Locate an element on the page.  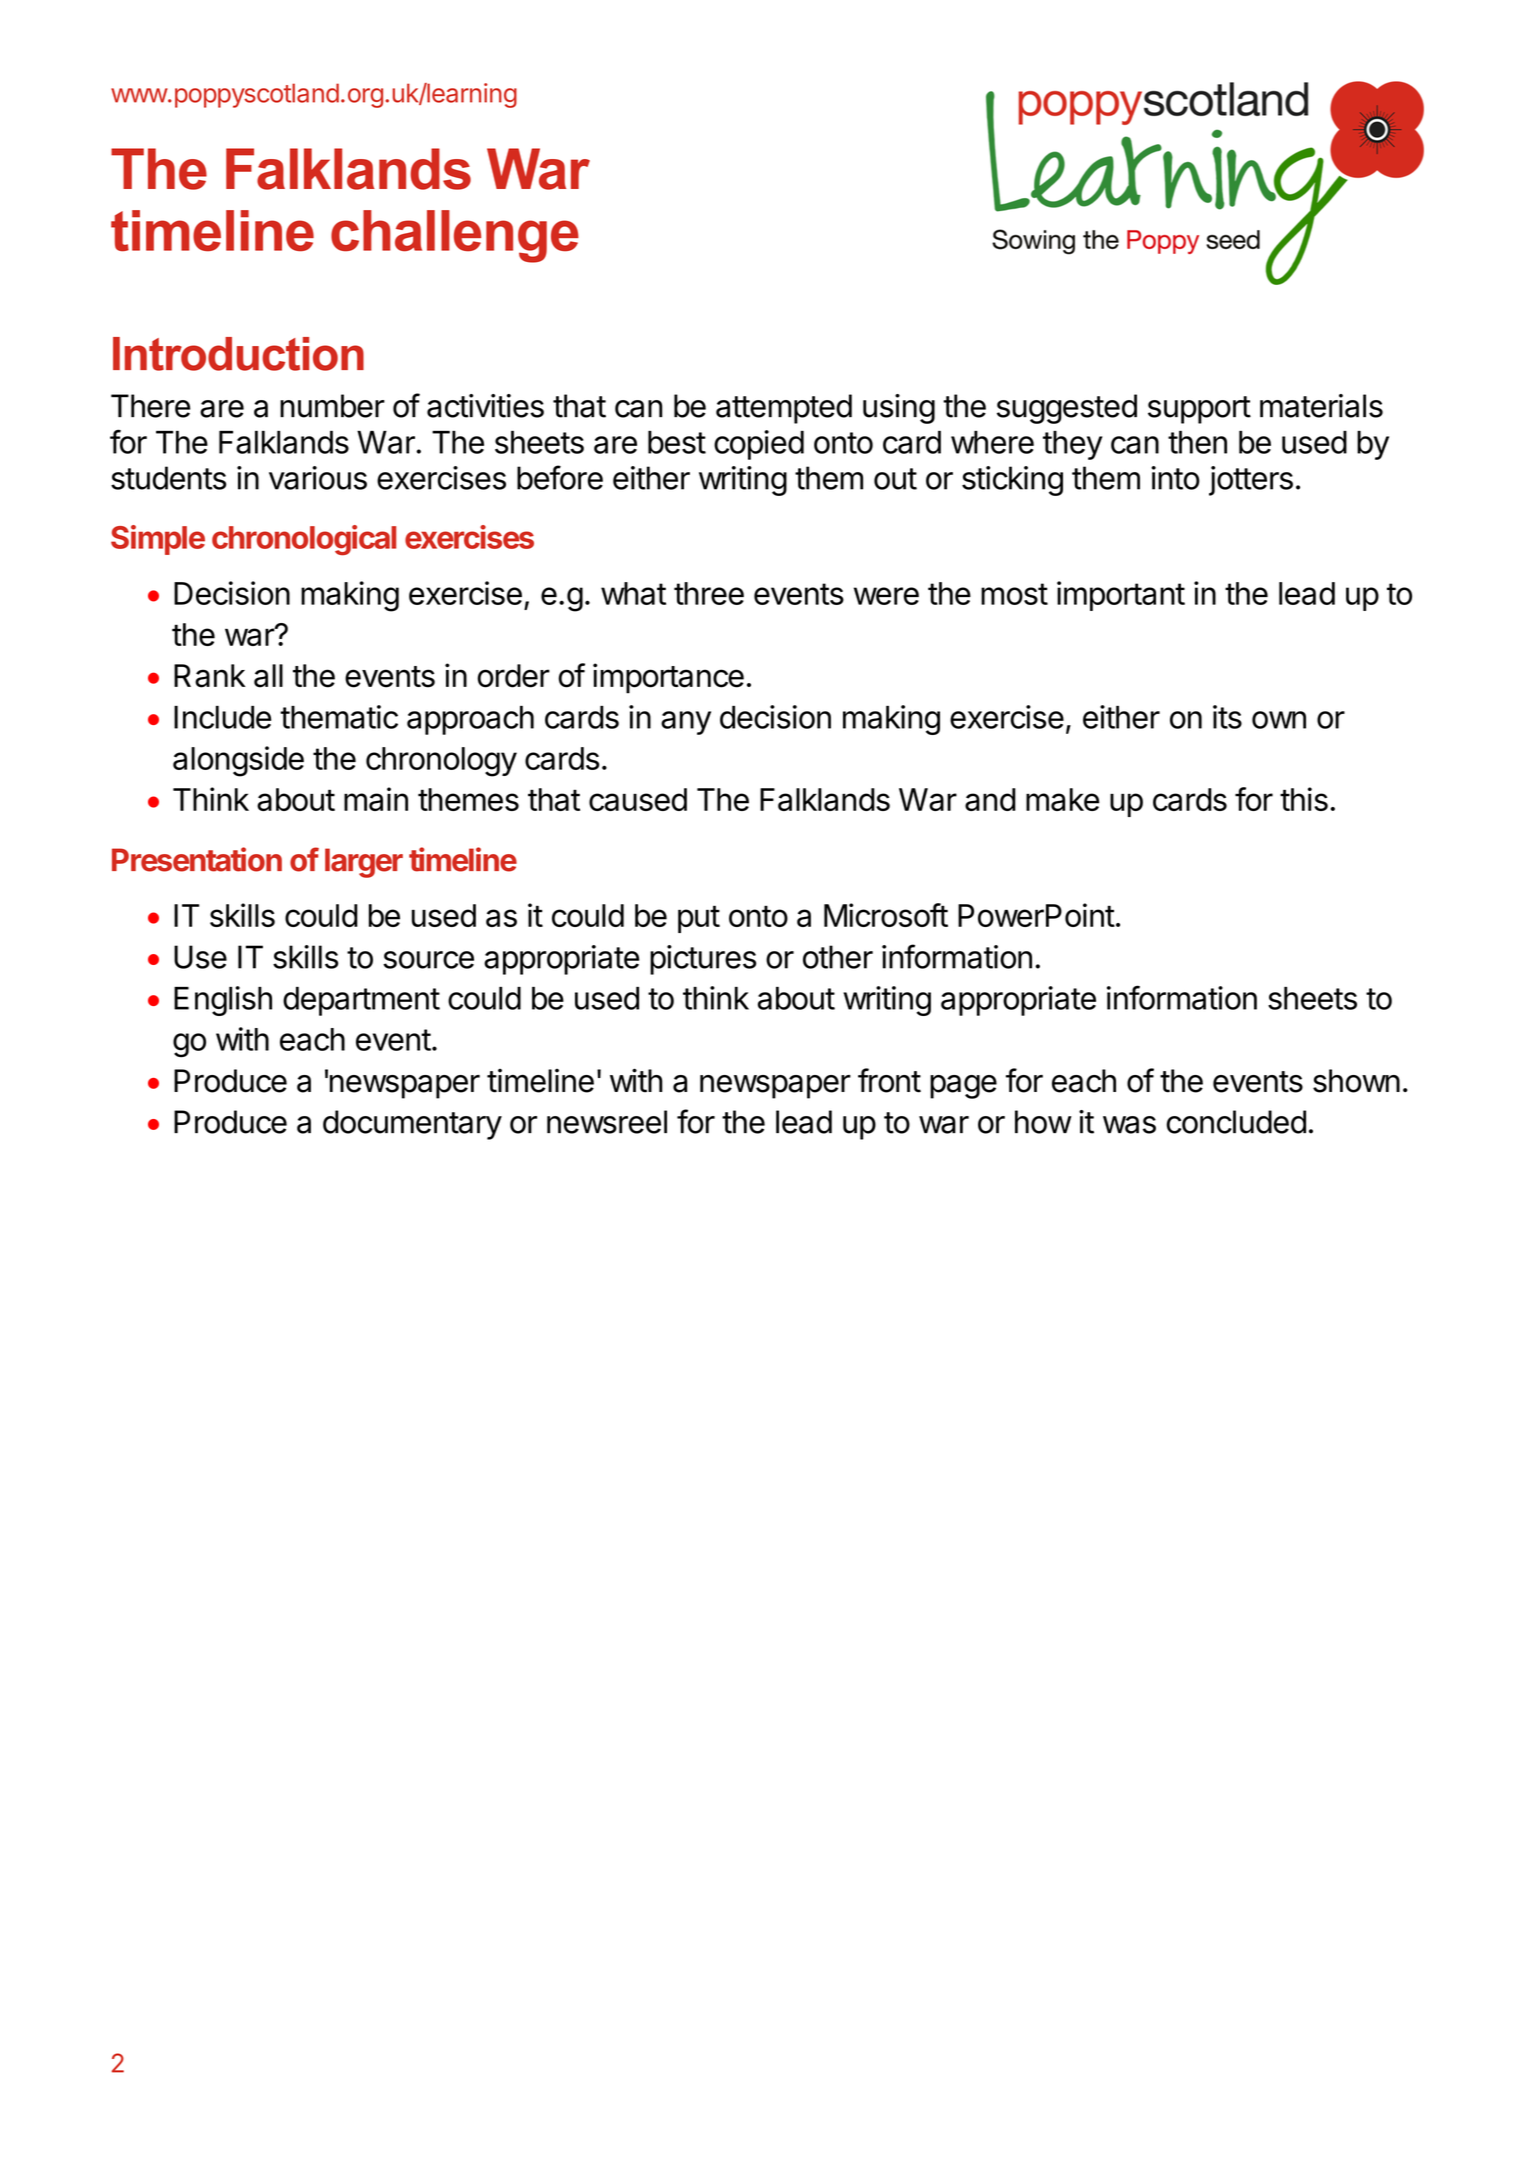
Rank is located at coordinates (210, 676).
